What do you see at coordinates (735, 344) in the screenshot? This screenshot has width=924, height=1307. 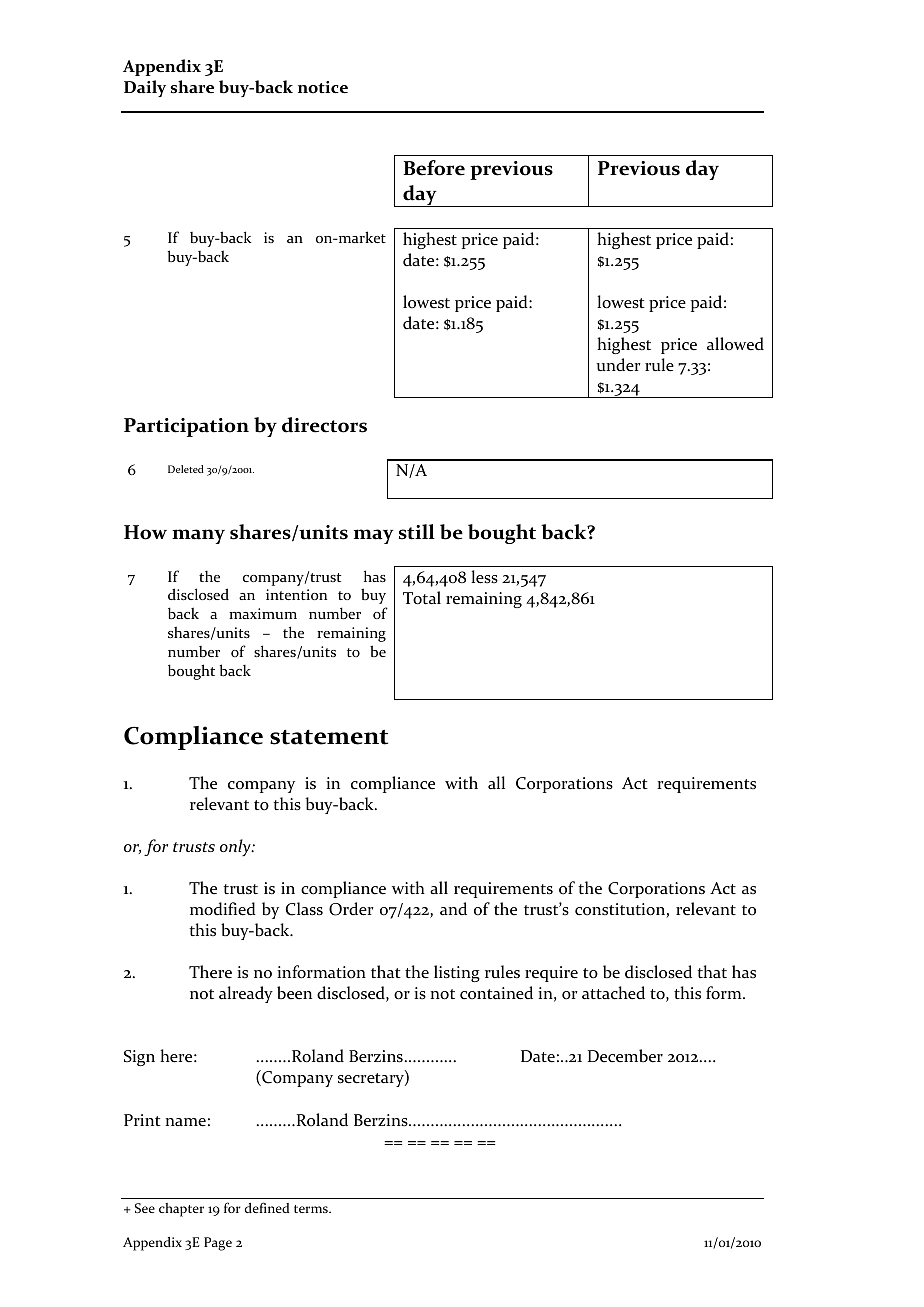 I see `allowed` at bounding box center [735, 344].
